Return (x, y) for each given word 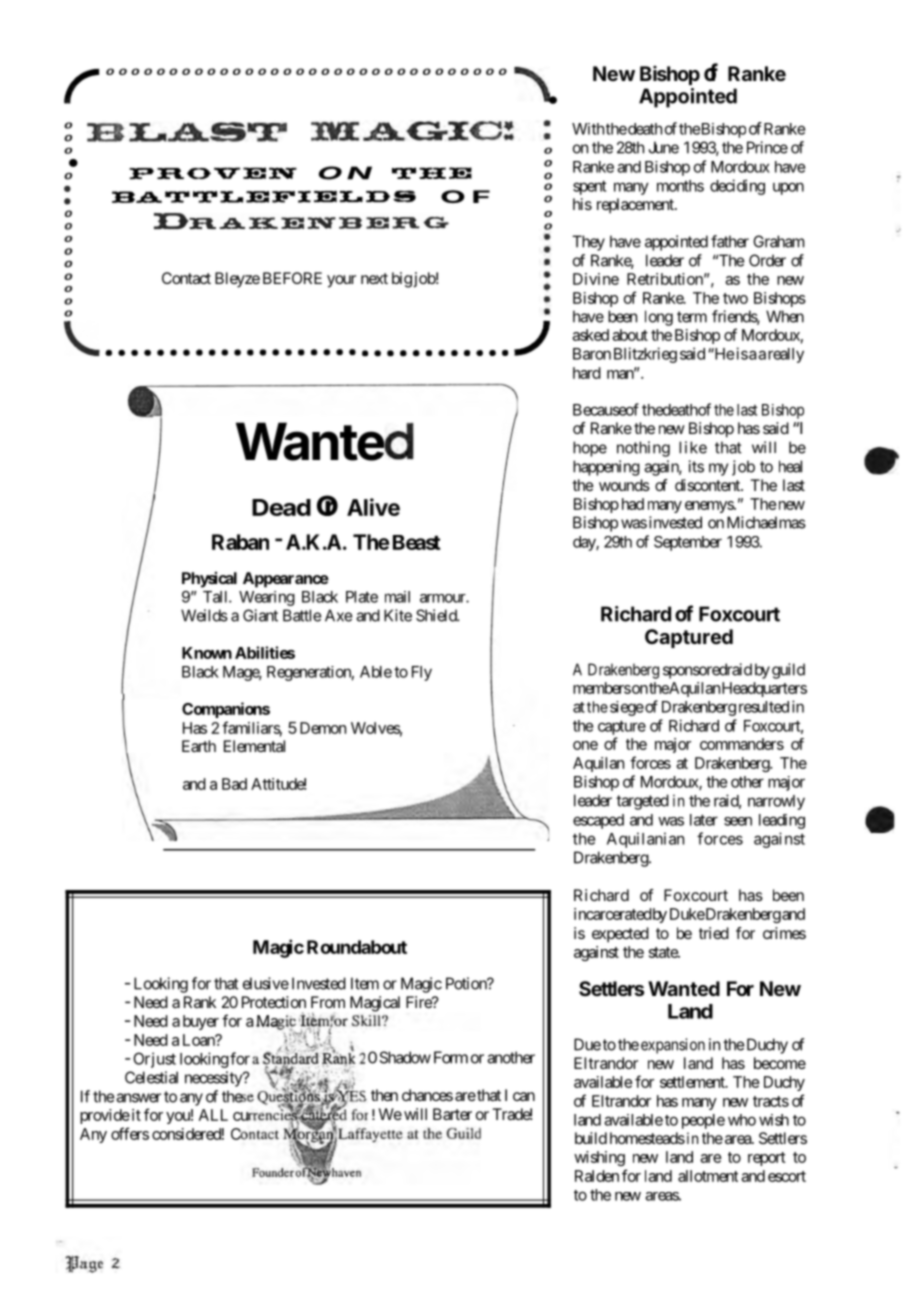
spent (589, 187)
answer (138, 1098)
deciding (737, 187)
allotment (708, 1176)
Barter (452, 1114)
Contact (186, 278)
